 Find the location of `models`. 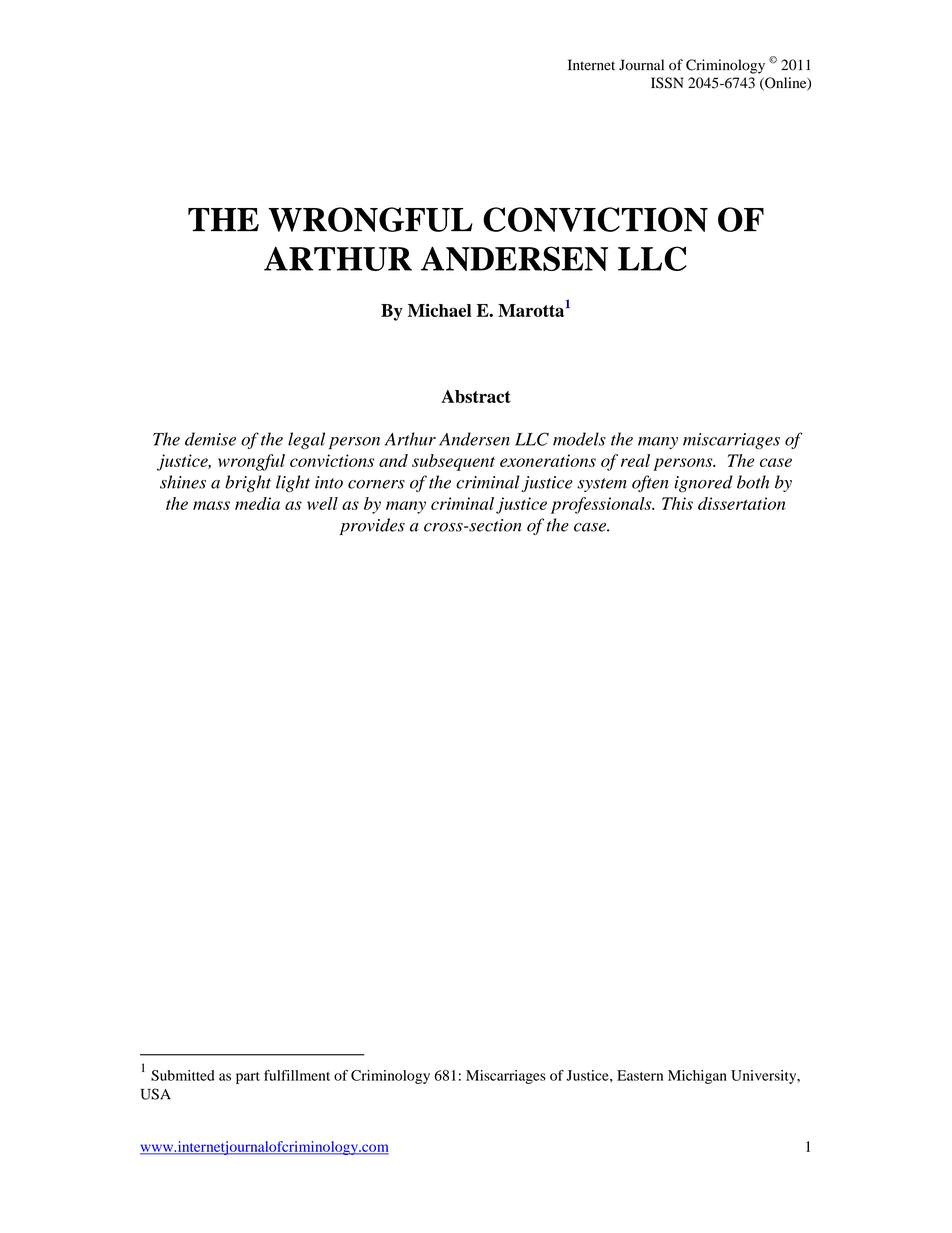

models is located at coordinates (579, 439).
